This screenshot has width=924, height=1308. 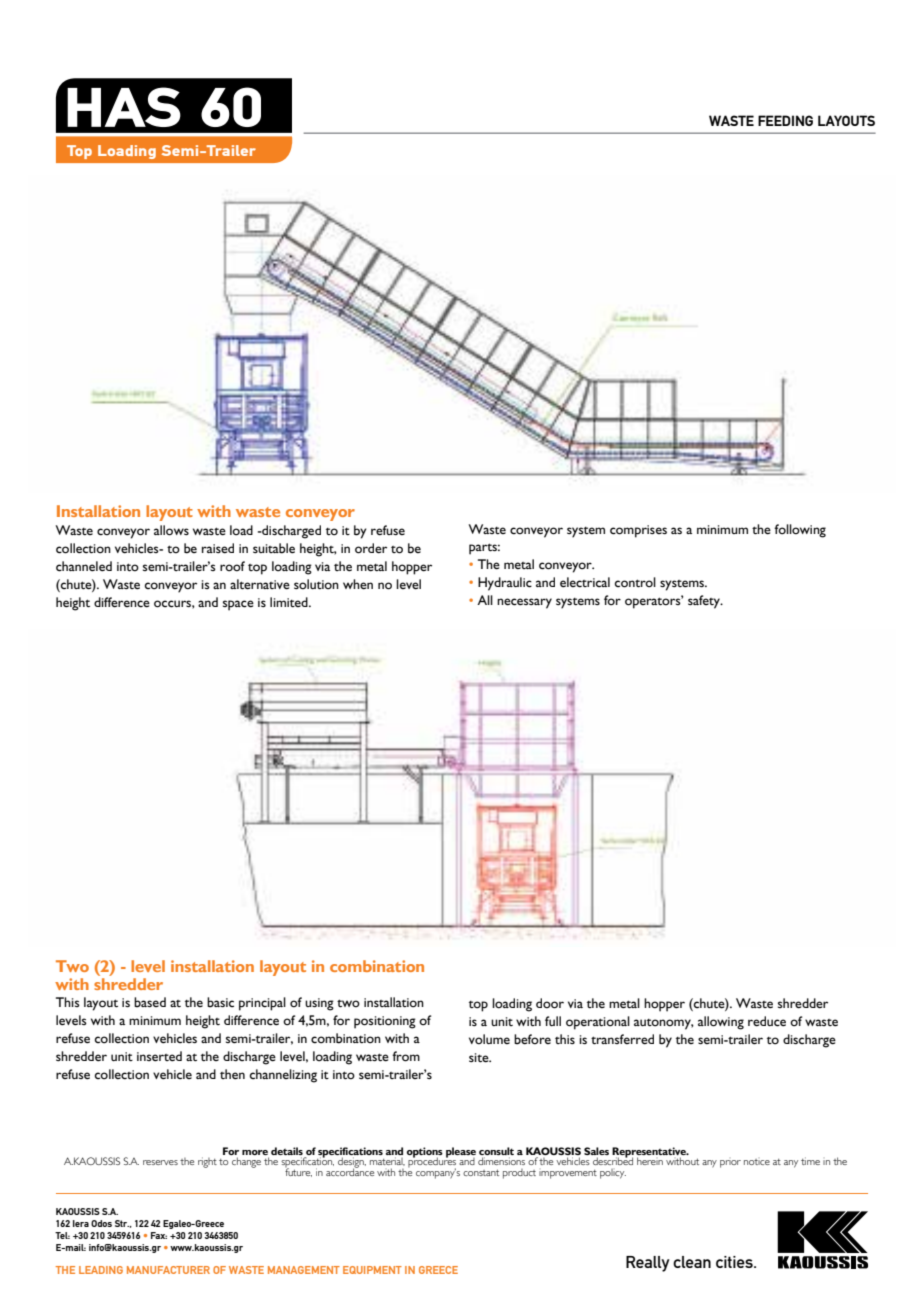 I want to click on Fax, so click(x=159, y=1235).
